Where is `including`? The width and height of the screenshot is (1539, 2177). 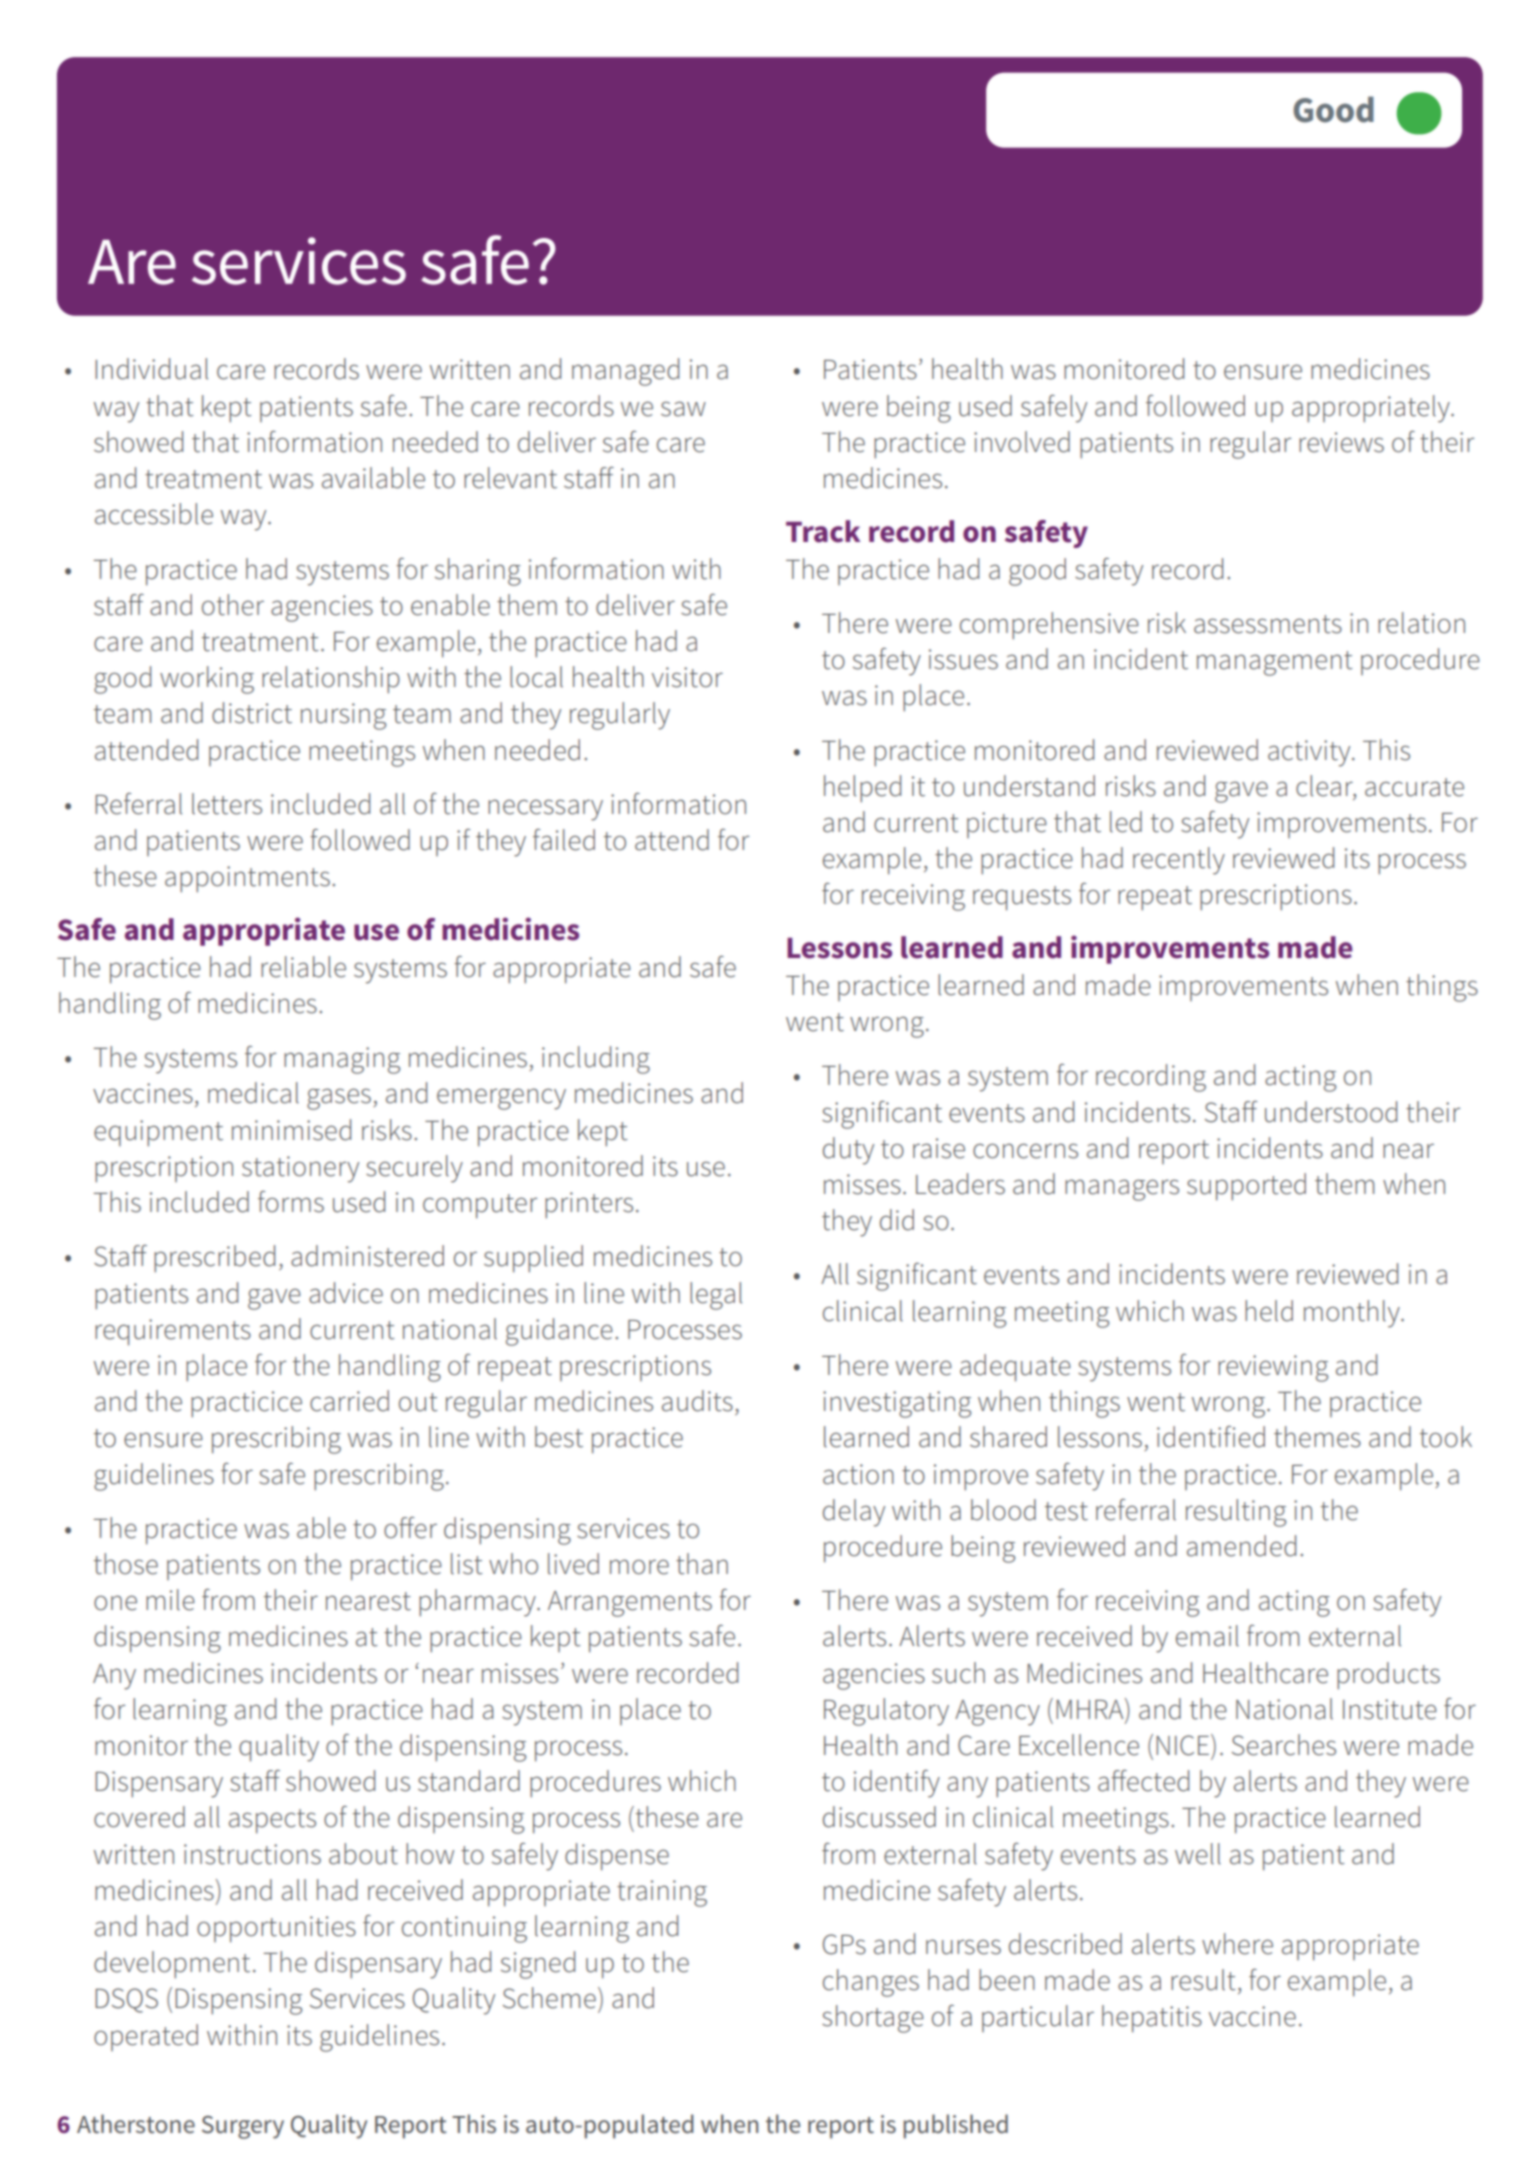
including is located at coordinates (596, 1060).
